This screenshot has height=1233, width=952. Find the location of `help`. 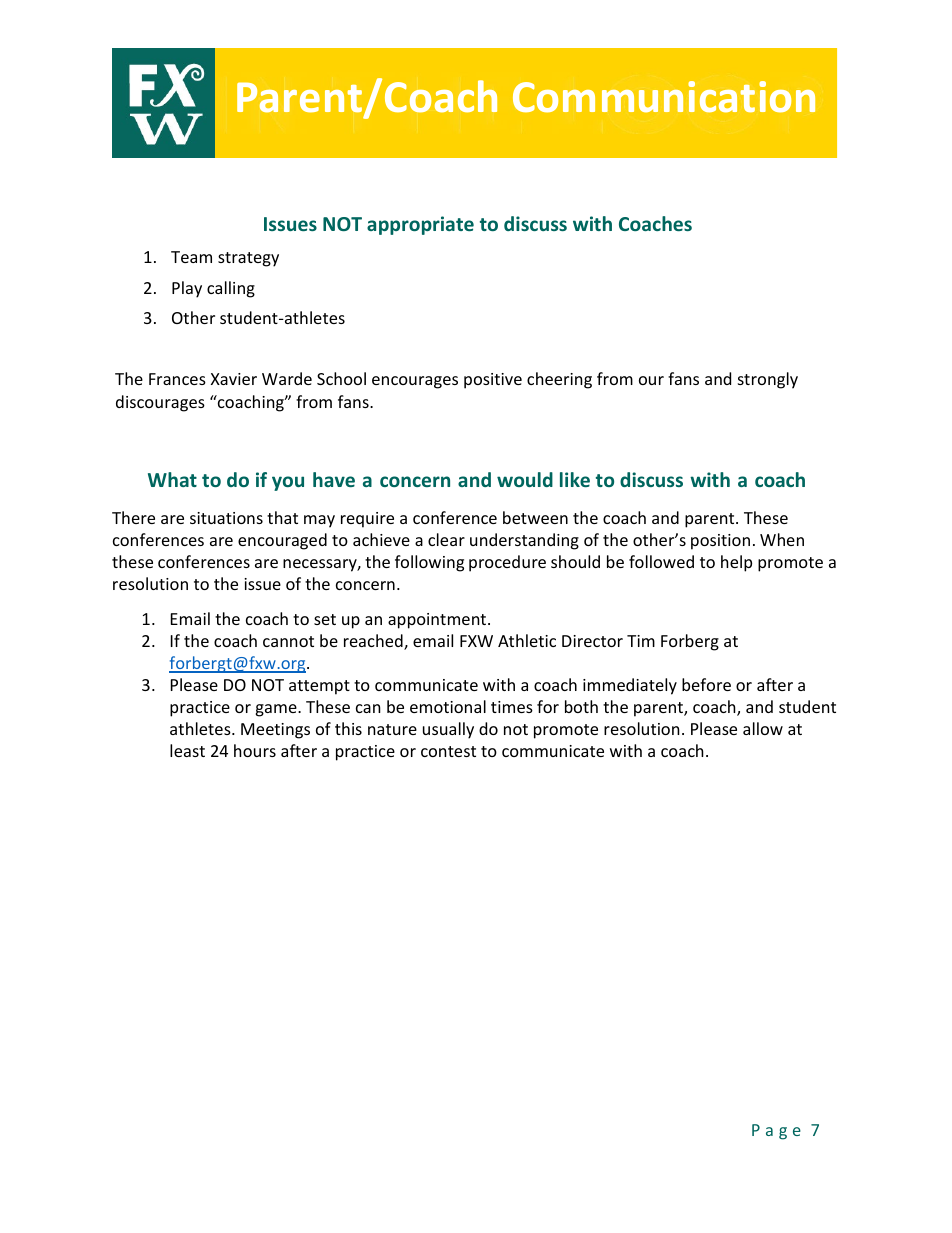

help is located at coordinates (736, 563).
